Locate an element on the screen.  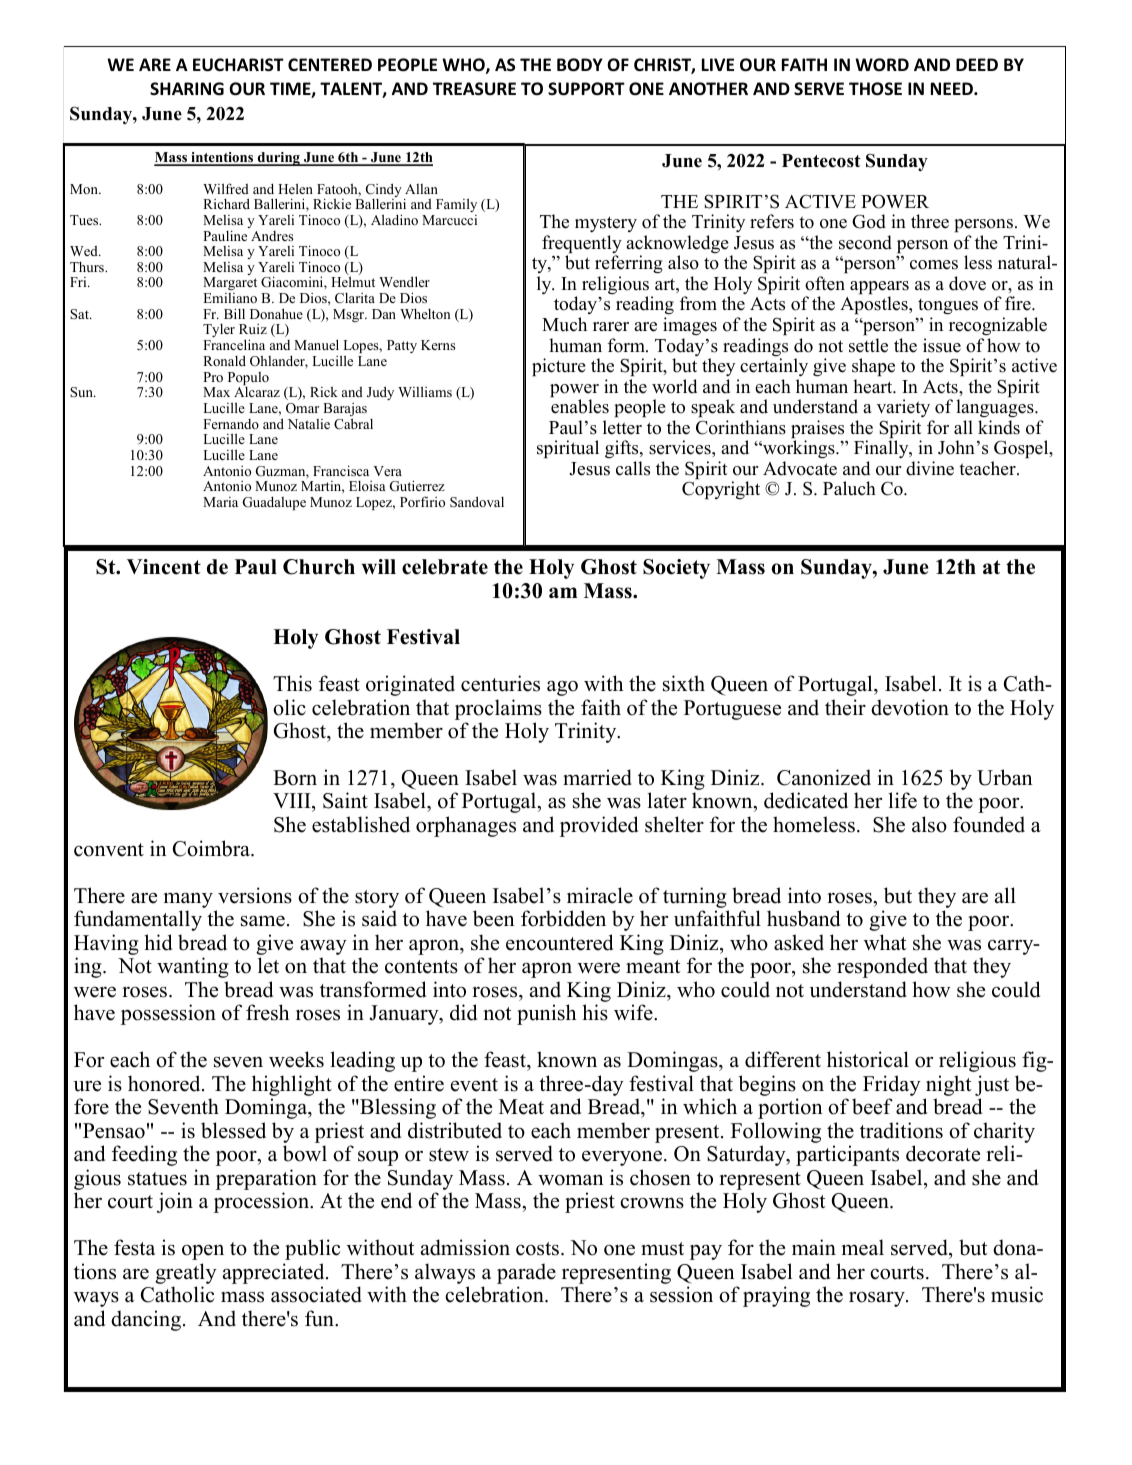
punish is located at coordinates (546, 1014).
